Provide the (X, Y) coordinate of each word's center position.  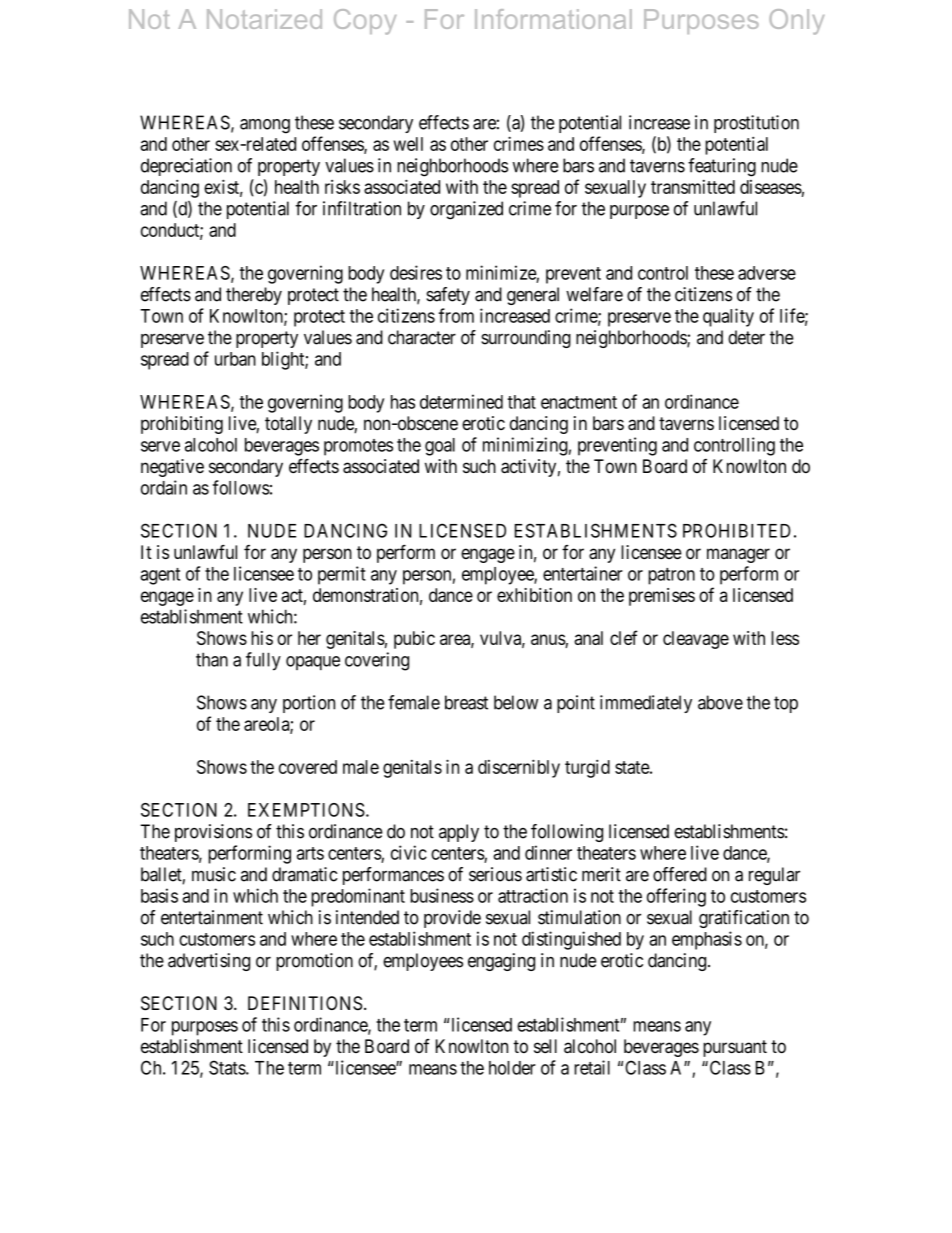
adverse (767, 273)
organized (466, 210)
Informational (553, 19)
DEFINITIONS (305, 1003)
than (212, 659)
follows (241, 487)
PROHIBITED (737, 530)
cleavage (696, 640)
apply (459, 833)
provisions (213, 833)
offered (680, 874)
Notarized (264, 19)
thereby (254, 296)
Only (796, 22)
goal (440, 447)
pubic (414, 640)
